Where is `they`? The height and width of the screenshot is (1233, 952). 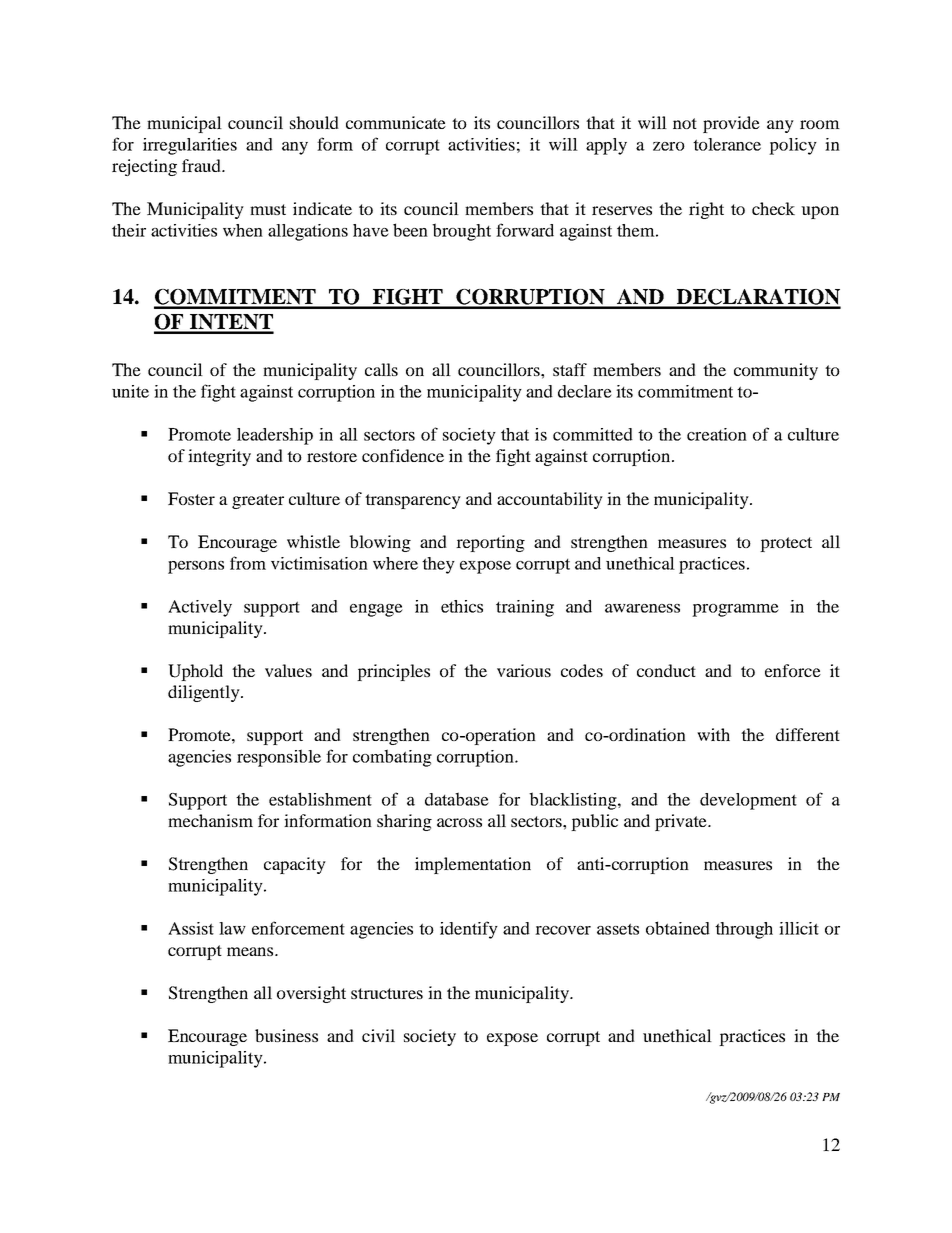
they is located at coordinates (438, 565).
